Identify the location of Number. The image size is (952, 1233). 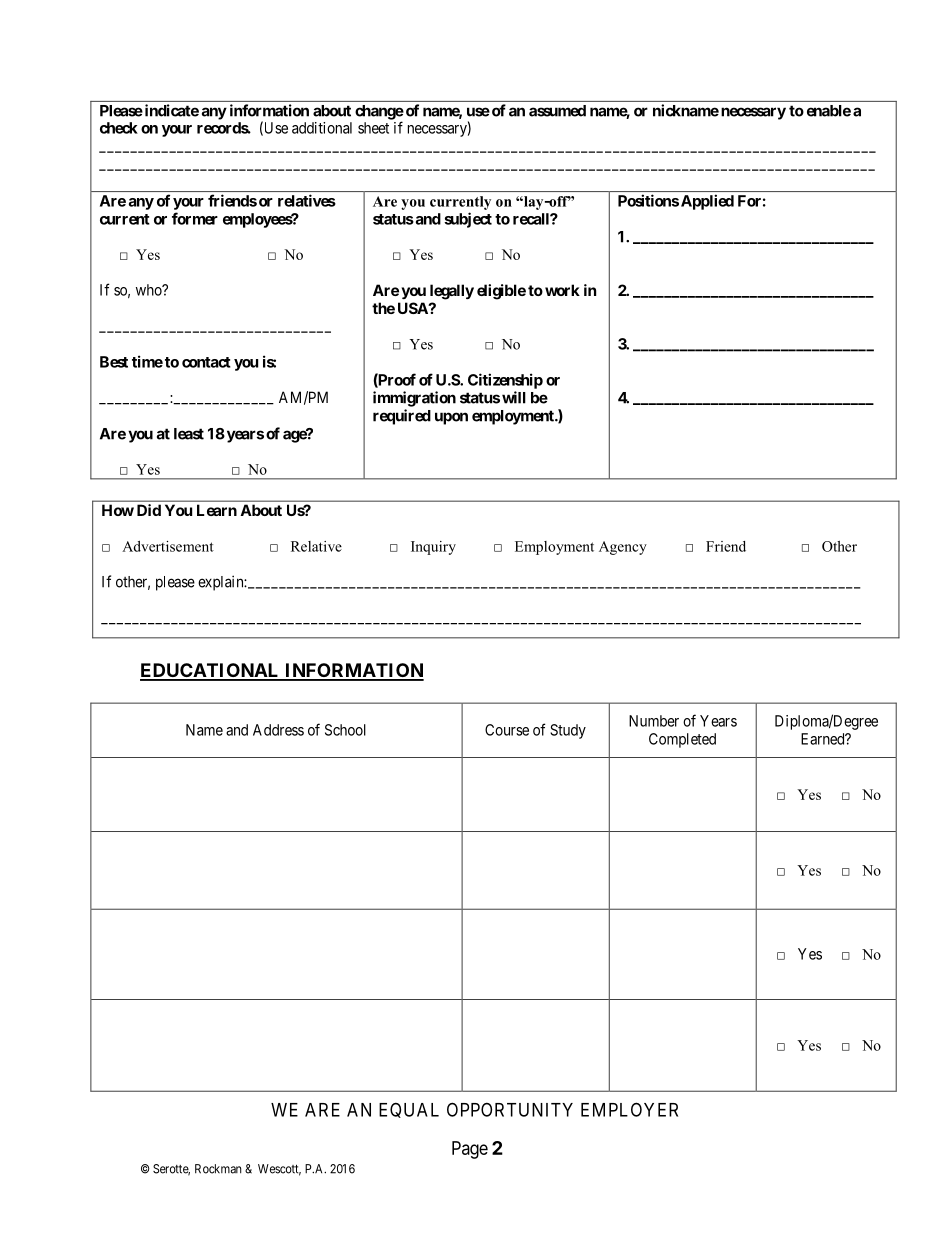
(654, 721).
